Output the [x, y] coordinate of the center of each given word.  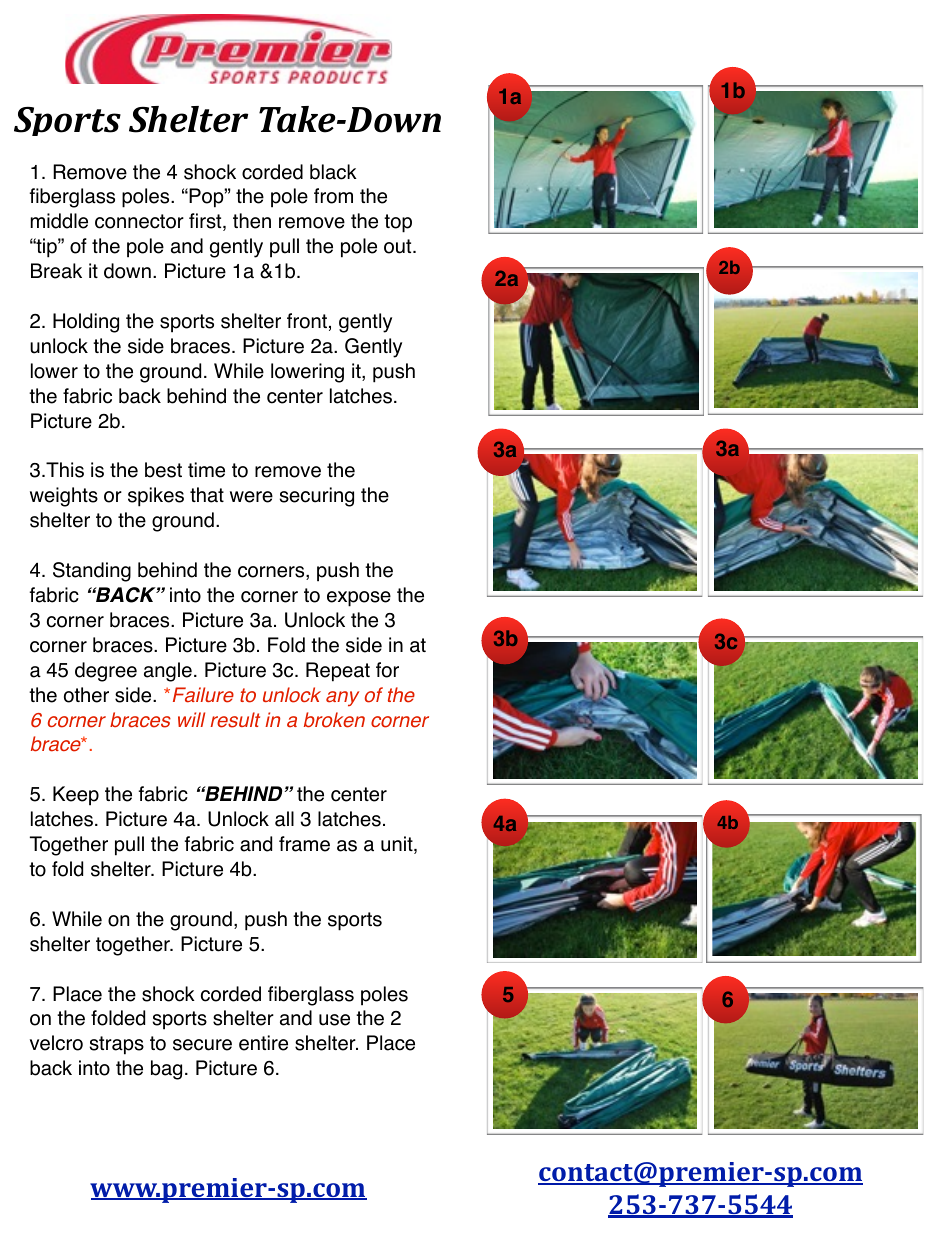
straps [117, 1045]
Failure [203, 695]
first [206, 222]
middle [59, 221]
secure [202, 1045]
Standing [92, 572]
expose [359, 599]
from [333, 196]
